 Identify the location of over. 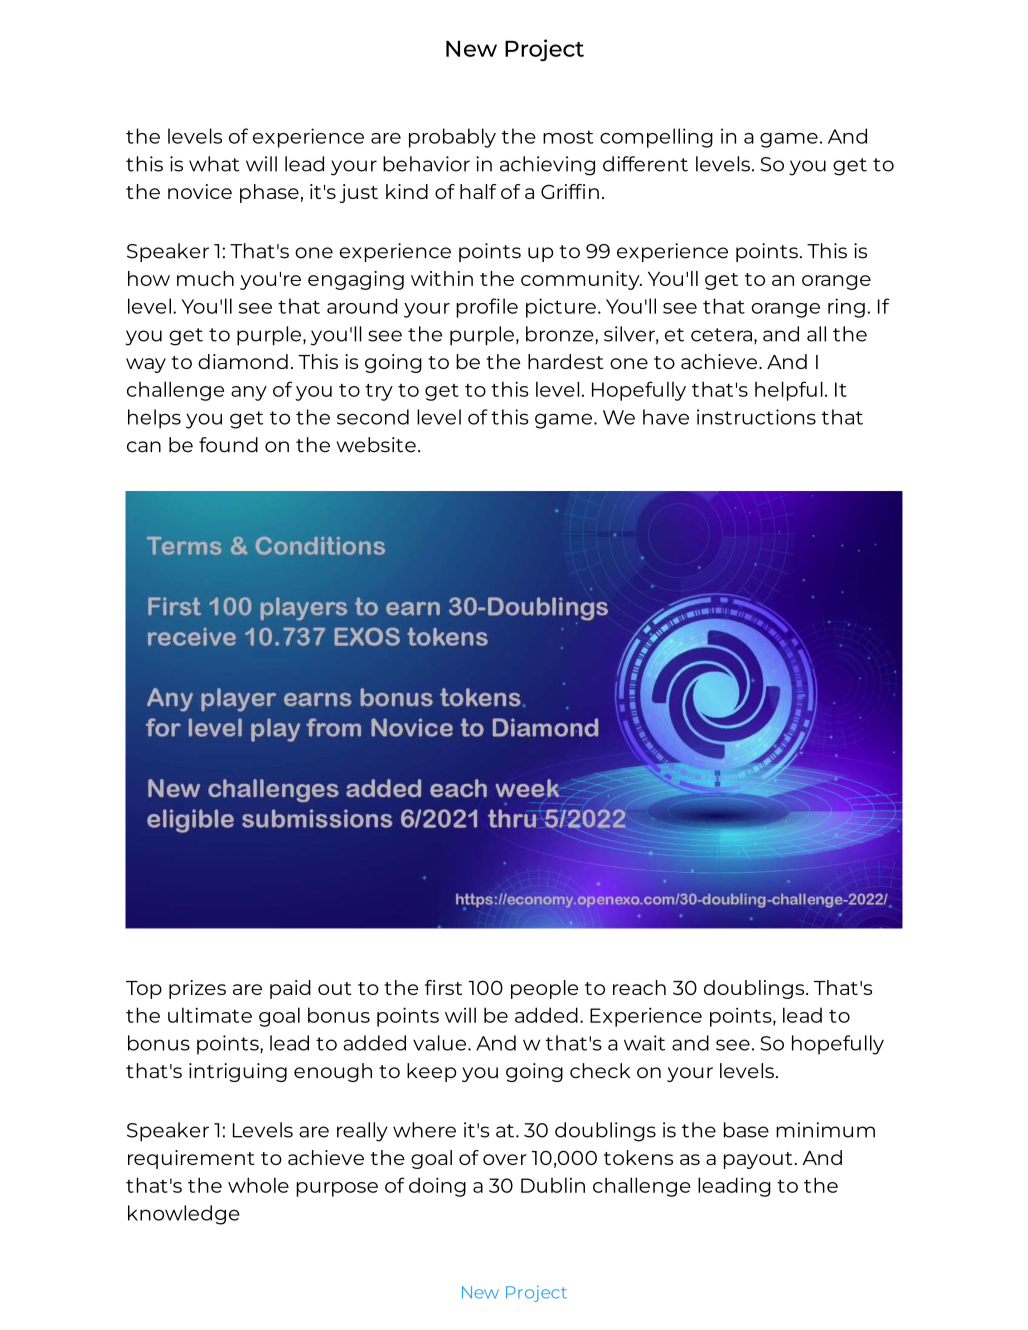
(505, 1159).
